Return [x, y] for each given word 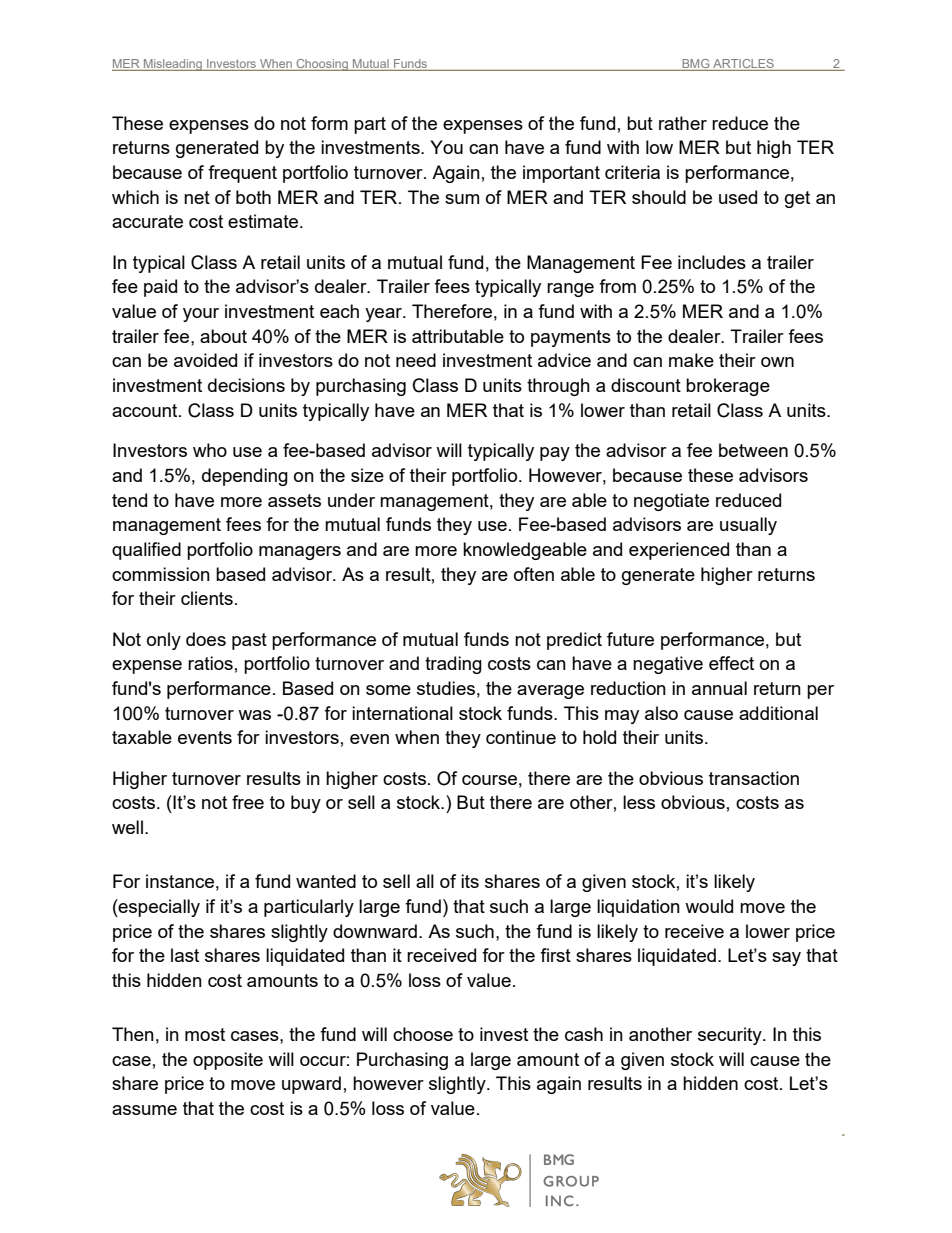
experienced [679, 551]
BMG [695, 63]
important [561, 174]
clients [207, 598]
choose [423, 1034]
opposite [228, 1061]
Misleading [173, 65]
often [534, 574]
